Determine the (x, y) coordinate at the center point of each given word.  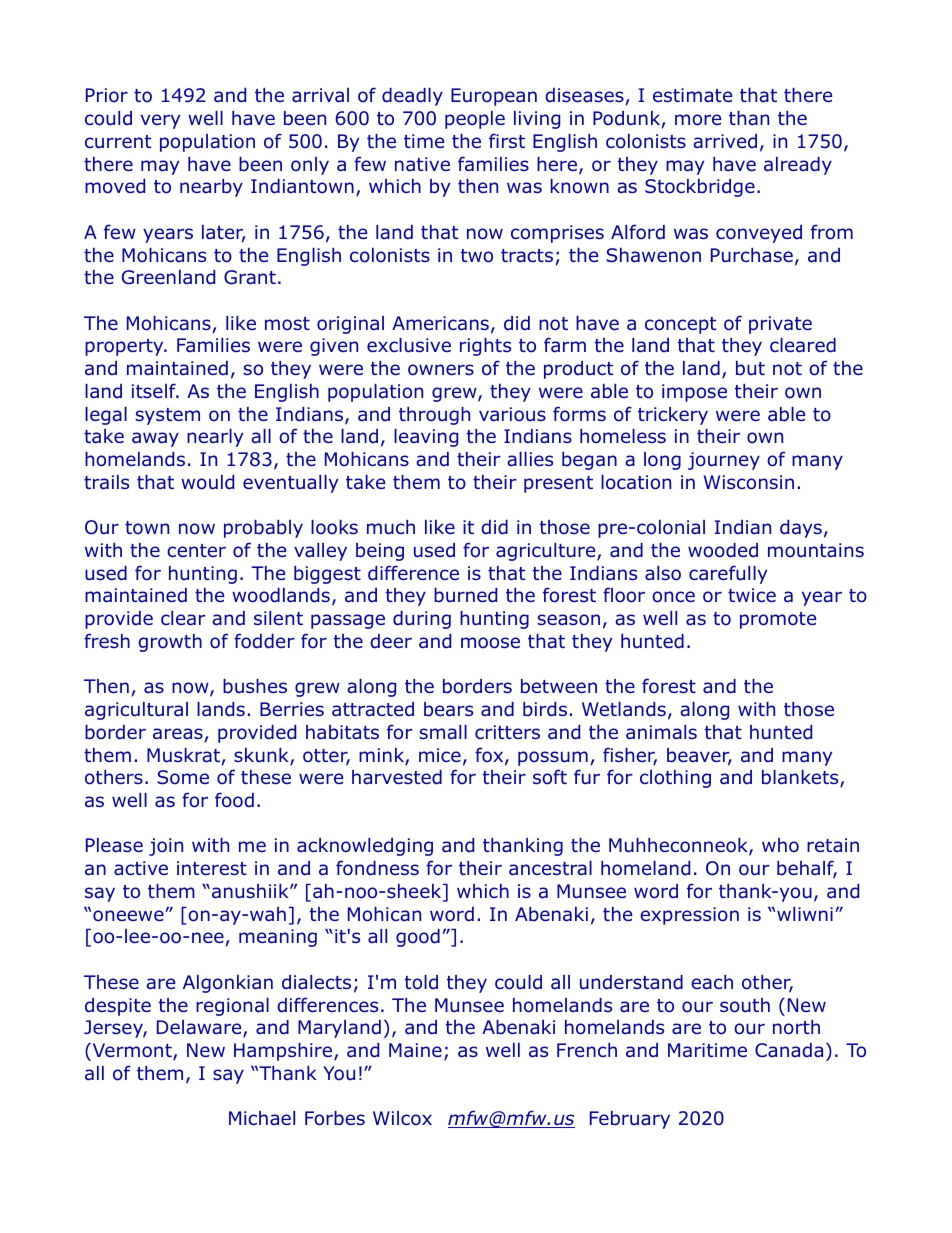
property (125, 347)
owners (441, 370)
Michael (262, 1118)
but (750, 368)
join (166, 847)
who (780, 845)
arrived (725, 141)
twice (752, 595)
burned (465, 595)
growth (170, 643)
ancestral (550, 868)
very (160, 121)
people (475, 120)
